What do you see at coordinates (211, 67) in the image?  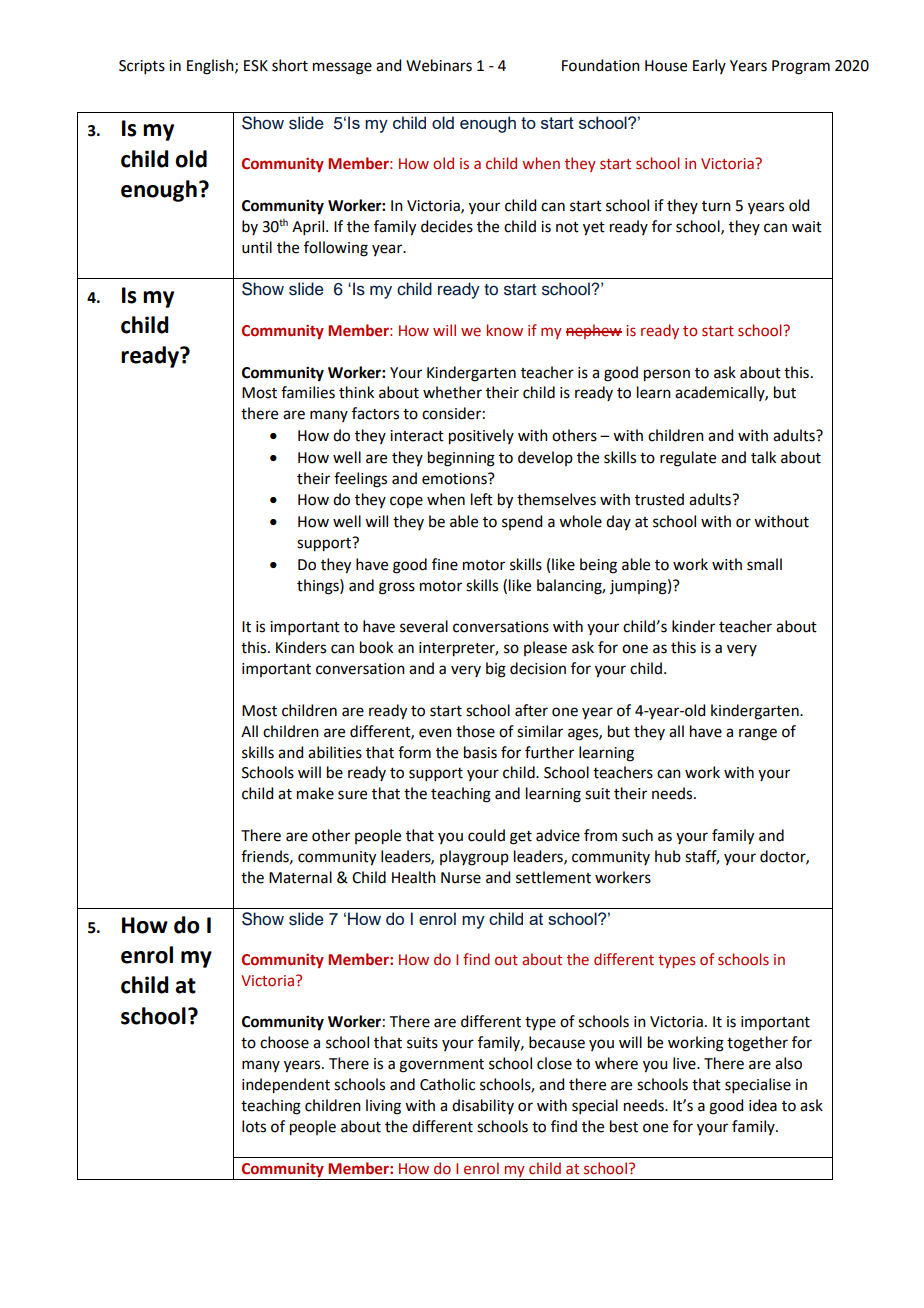 I see `English` at bounding box center [211, 67].
